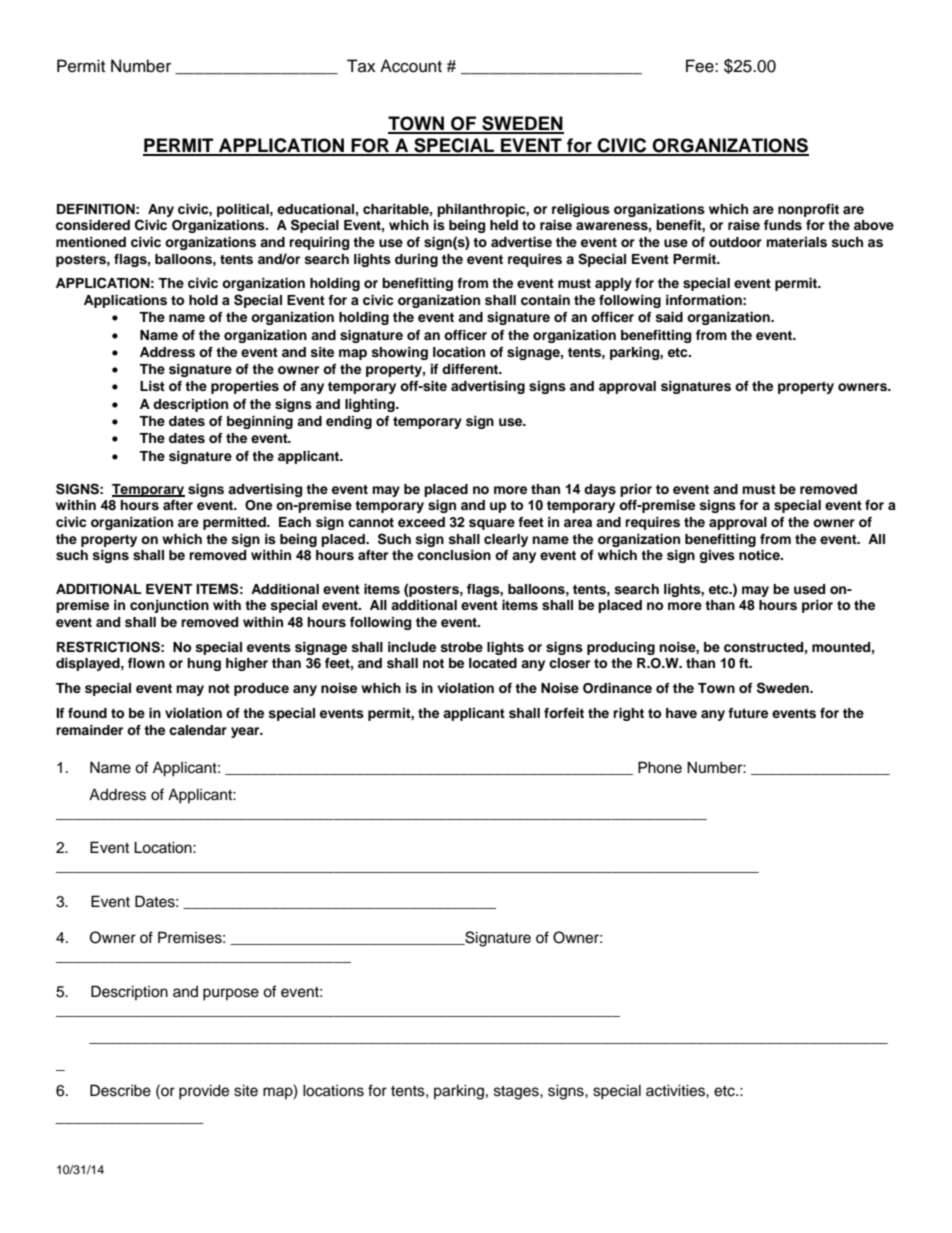 The width and height of the screenshot is (952, 1233). Describe the element at coordinates (361, 66) in the screenshot. I see `Tax` at that location.
